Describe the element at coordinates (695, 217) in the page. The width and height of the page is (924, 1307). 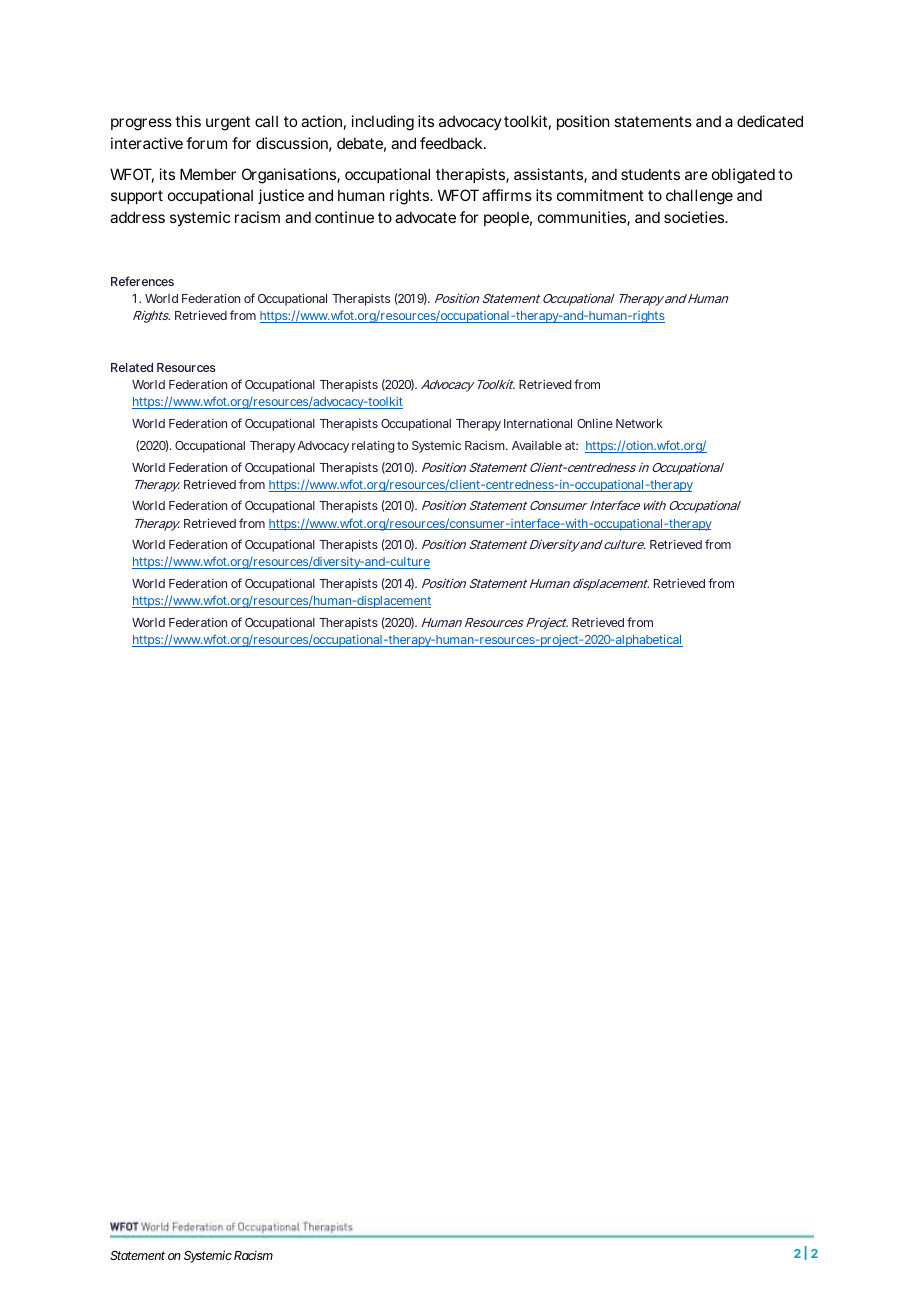
I see `societies` at that location.
